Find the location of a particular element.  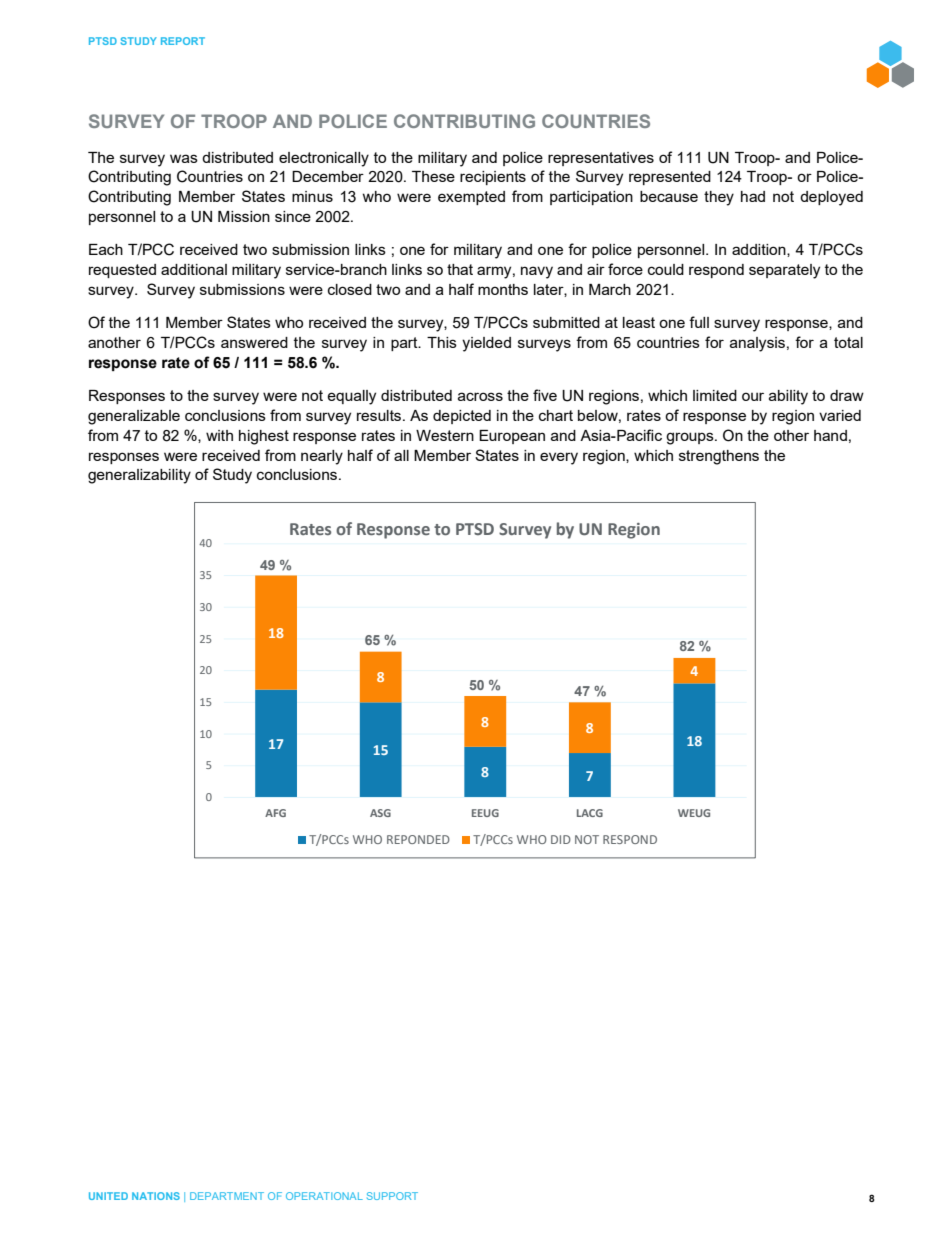

had is located at coordinates (753, 196).
